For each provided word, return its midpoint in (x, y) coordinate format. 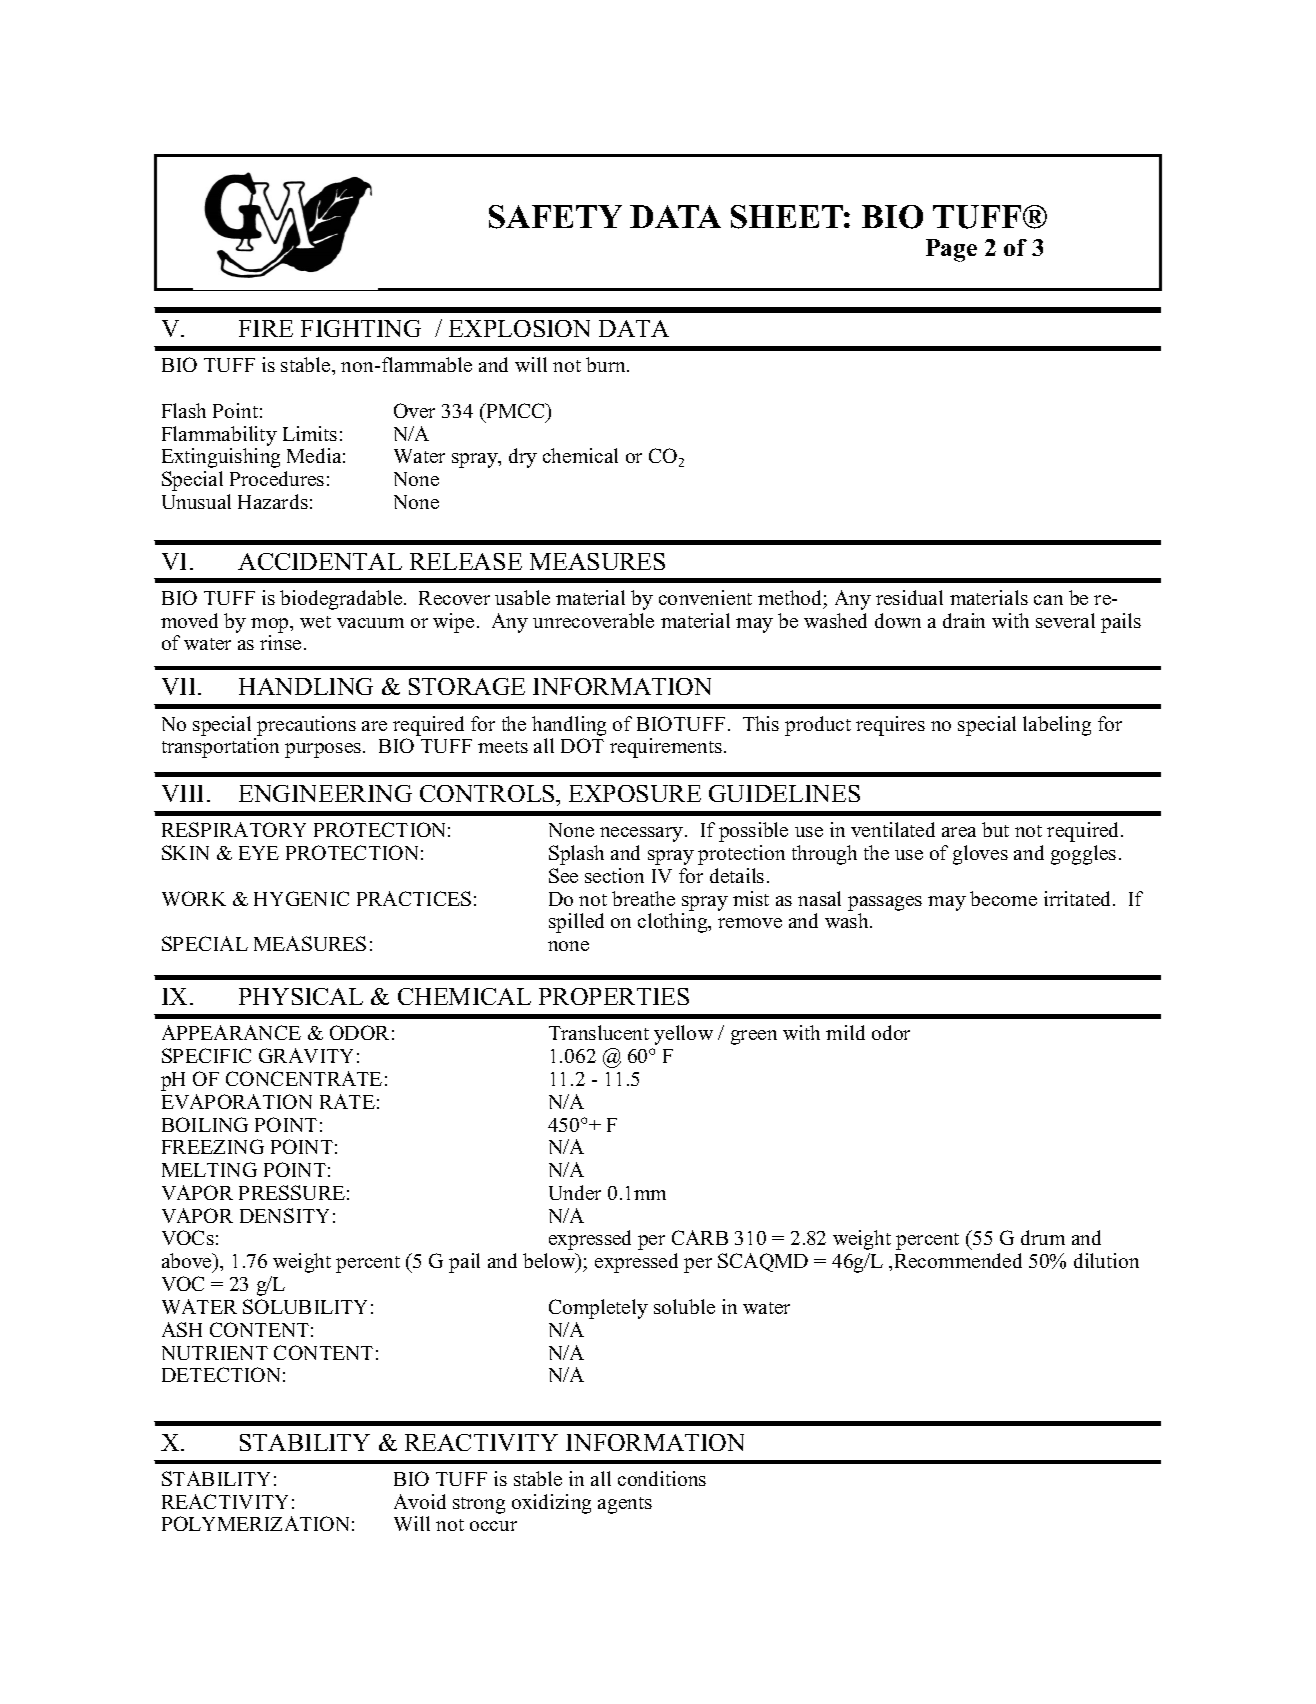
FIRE (266, 328)
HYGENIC (301, 898)
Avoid (420, 1501)
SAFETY (555, 217)
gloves (980, 855)
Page (951, 250)
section (614, 875)
